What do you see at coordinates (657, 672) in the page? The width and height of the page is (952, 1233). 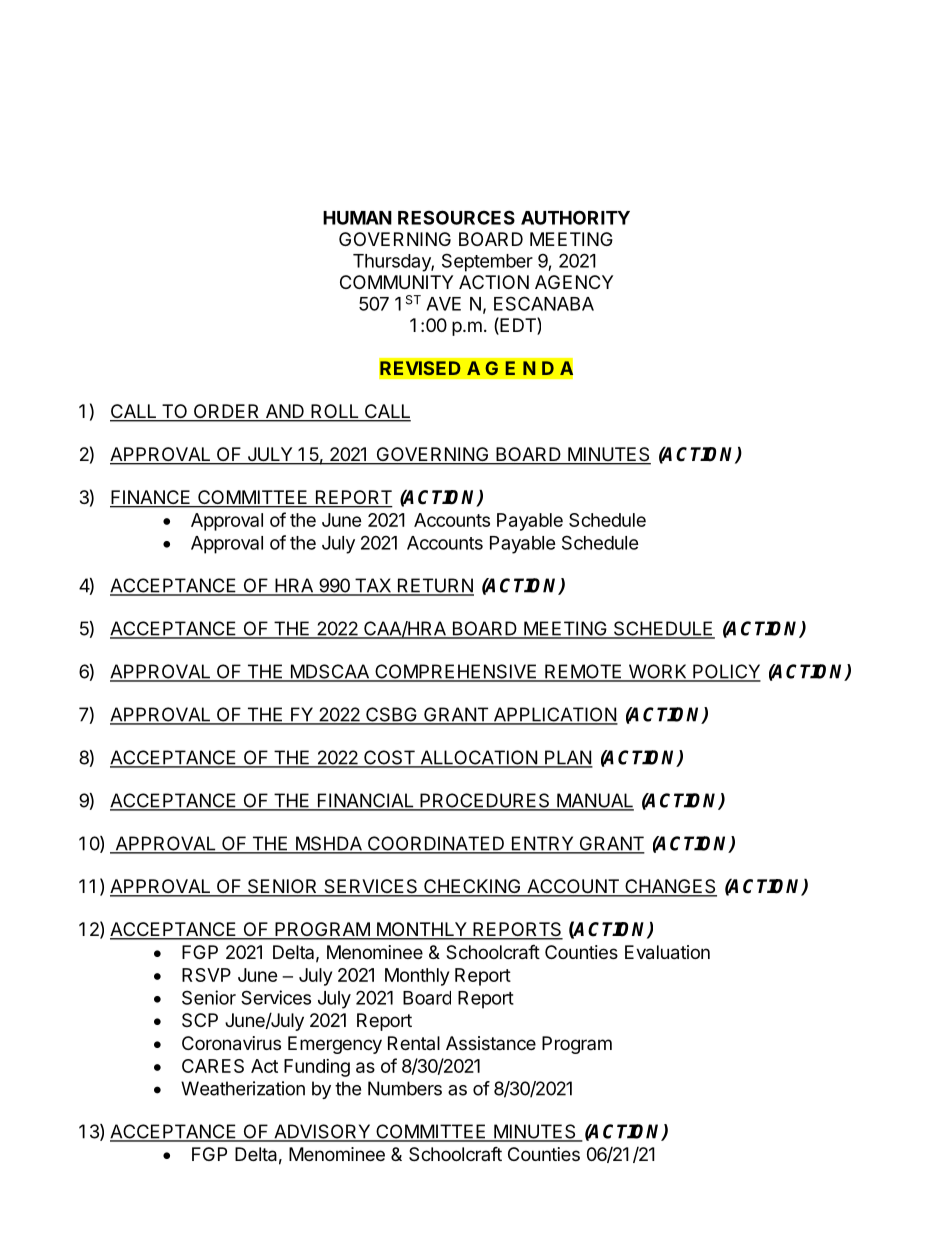 I see `WORK` at bounding box center [657, 672].
